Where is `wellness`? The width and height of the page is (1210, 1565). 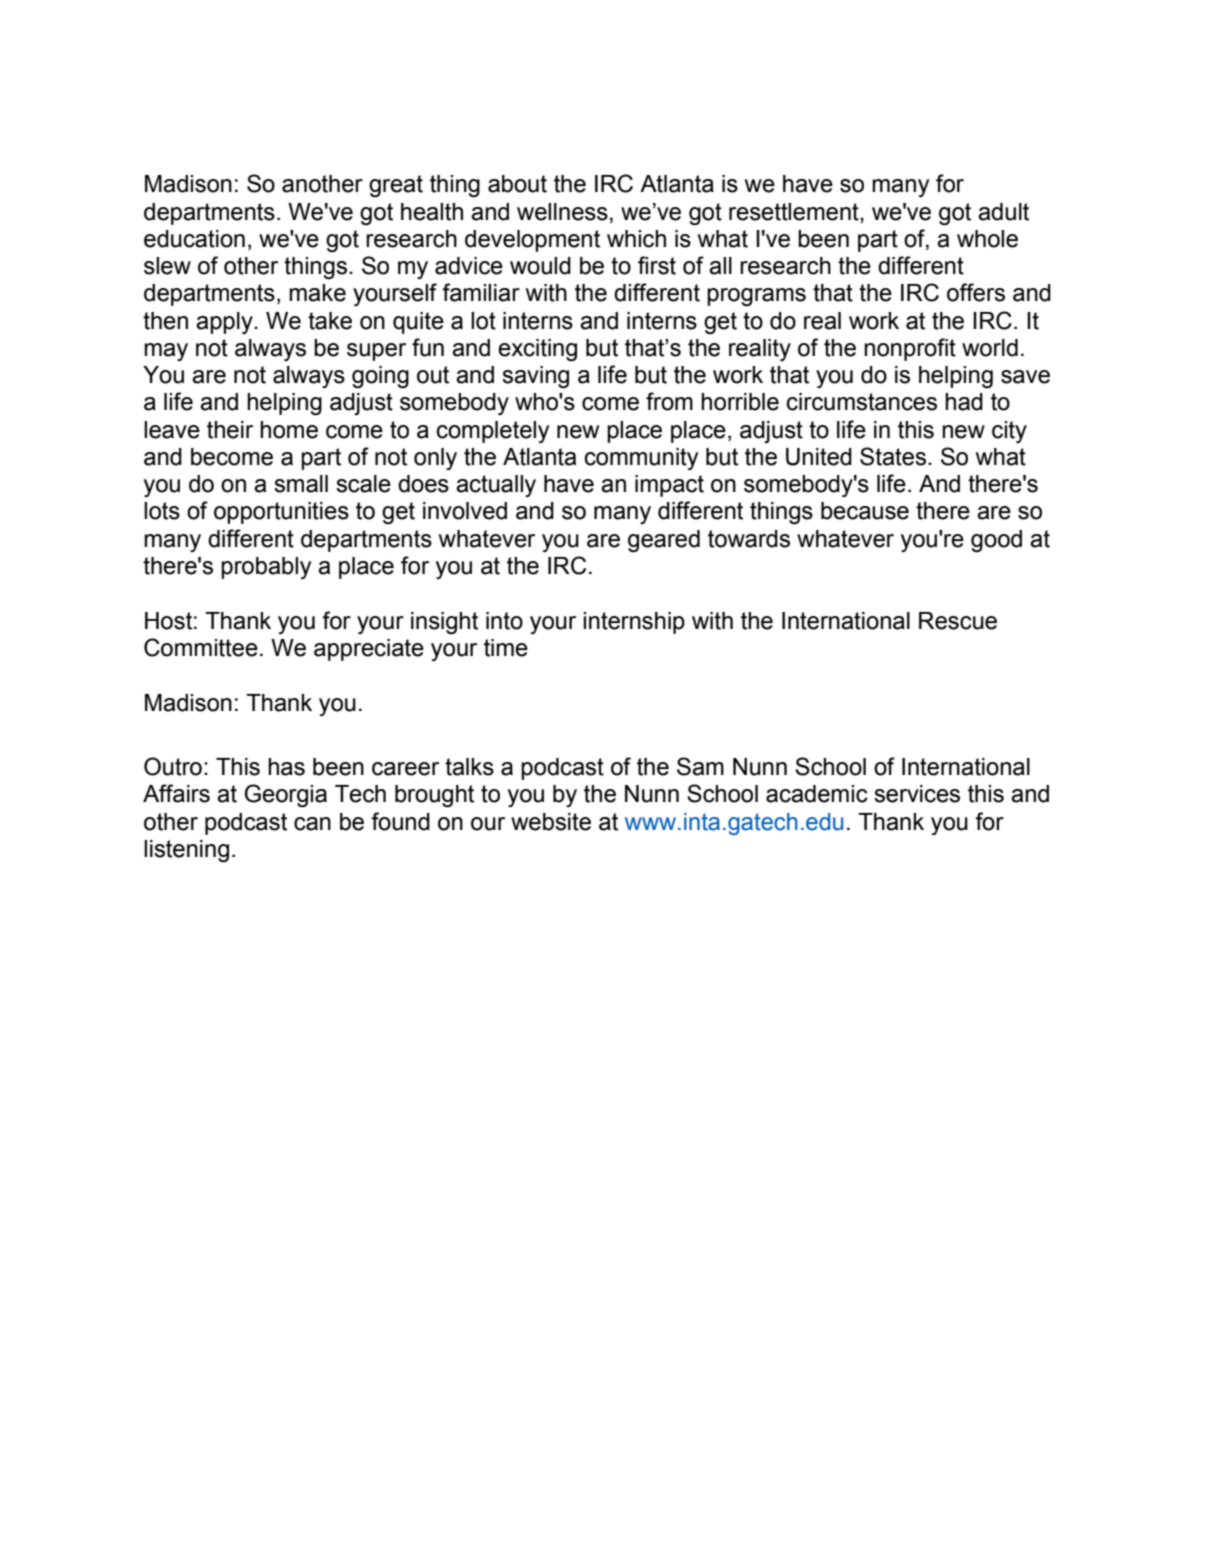
wellness is located at coordinates (562, 212).
